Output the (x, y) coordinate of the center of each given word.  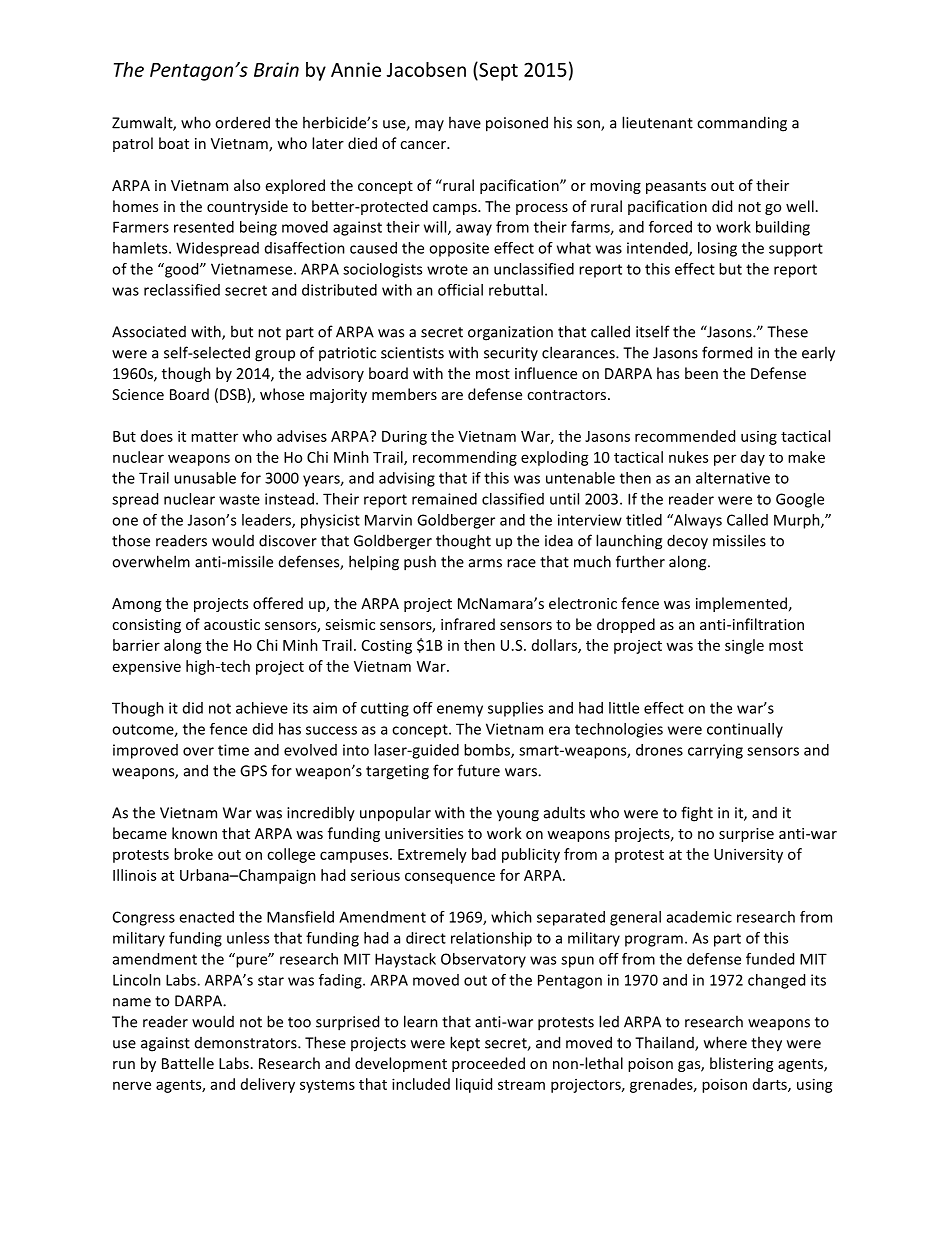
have (465, 122)
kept (465, 1044)
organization (510, 333)
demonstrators (247, 1043)
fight (697, 814)
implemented (741, 604)
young (518, 816)
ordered (242, 122)
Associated (149, 332)
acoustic (232, 624)
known (194, 833)
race (521, 563)
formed (727, 352)
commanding (742, 124)
